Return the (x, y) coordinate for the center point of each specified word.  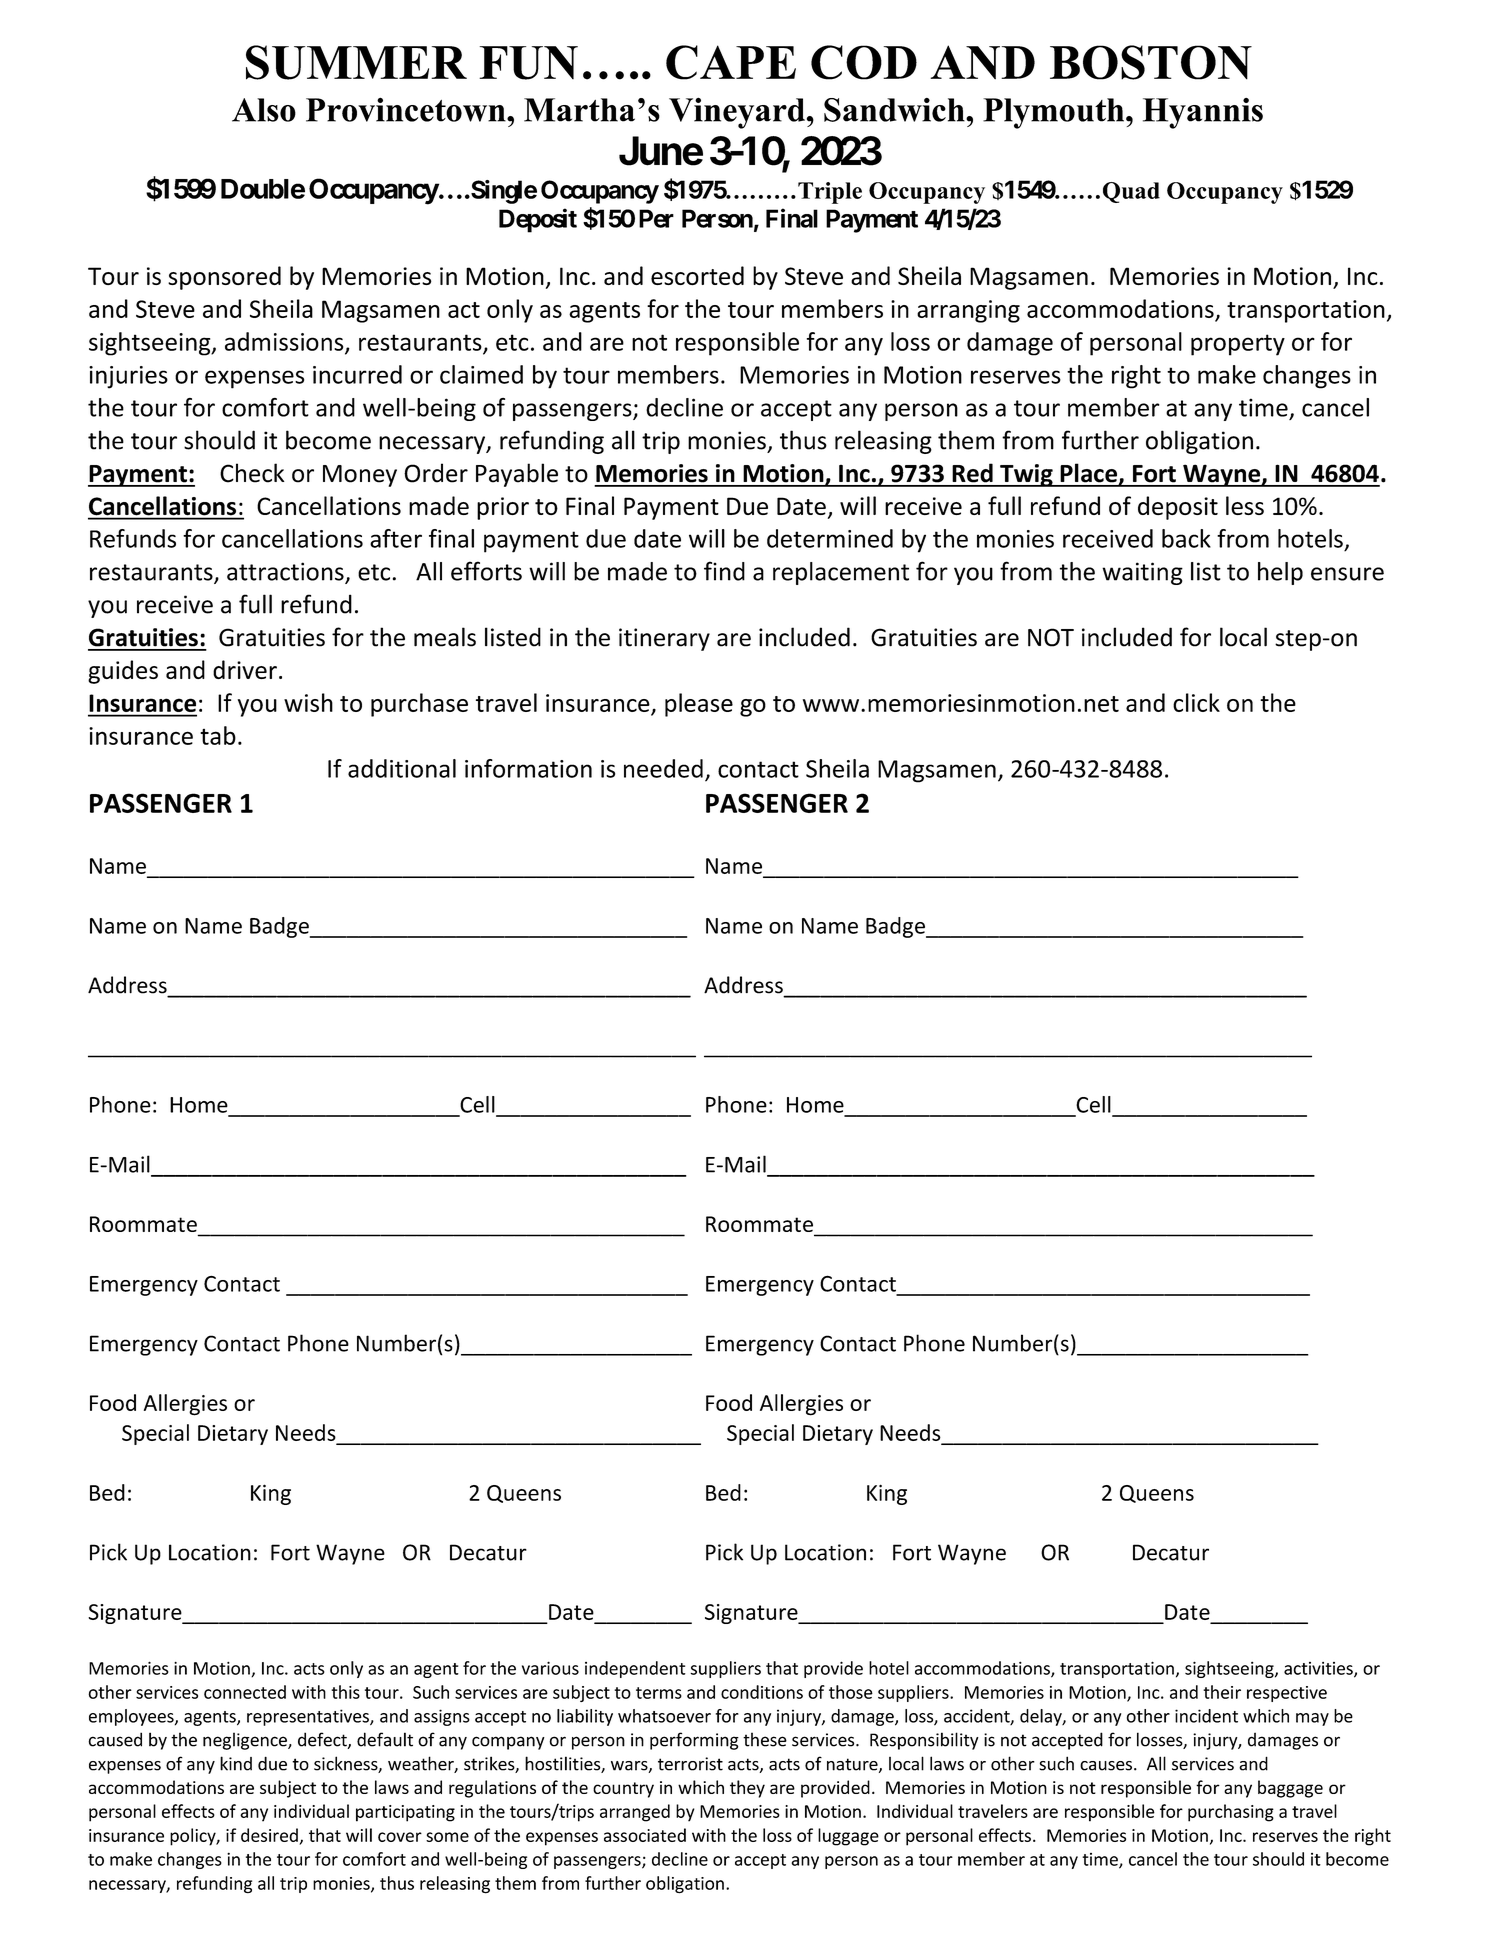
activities (1319, 1669)
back (1186, 538)
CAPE (731, 62)
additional (402, 768)
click (1196, 702)
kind (236, 1763)
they (747, 1789)
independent (635, 1669)
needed (663, 768)
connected (245, 1692)
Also (264, 110)
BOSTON (1151, 62)
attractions (286, 572)
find (724, 571)
